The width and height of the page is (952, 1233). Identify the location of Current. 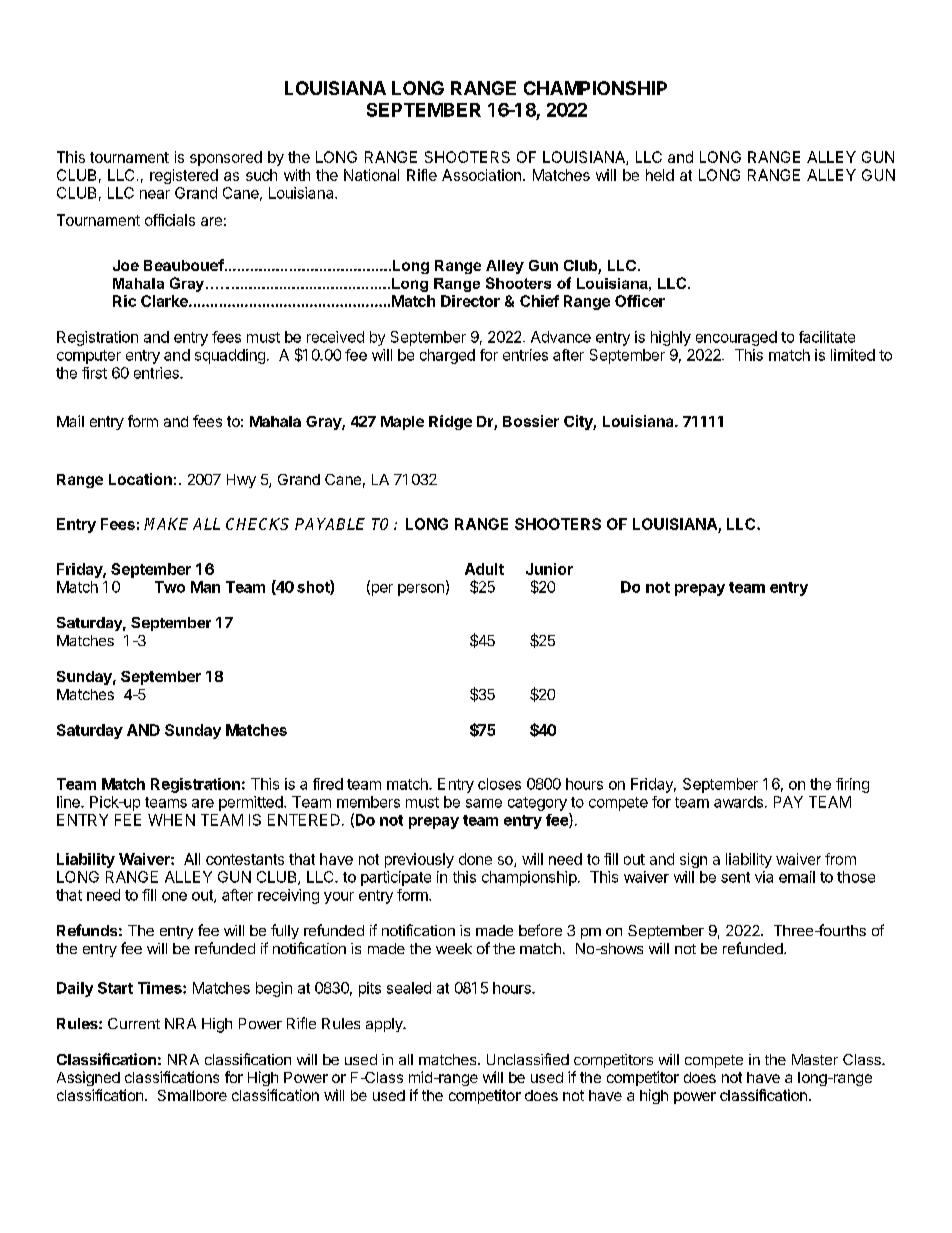
(134, 1023).
